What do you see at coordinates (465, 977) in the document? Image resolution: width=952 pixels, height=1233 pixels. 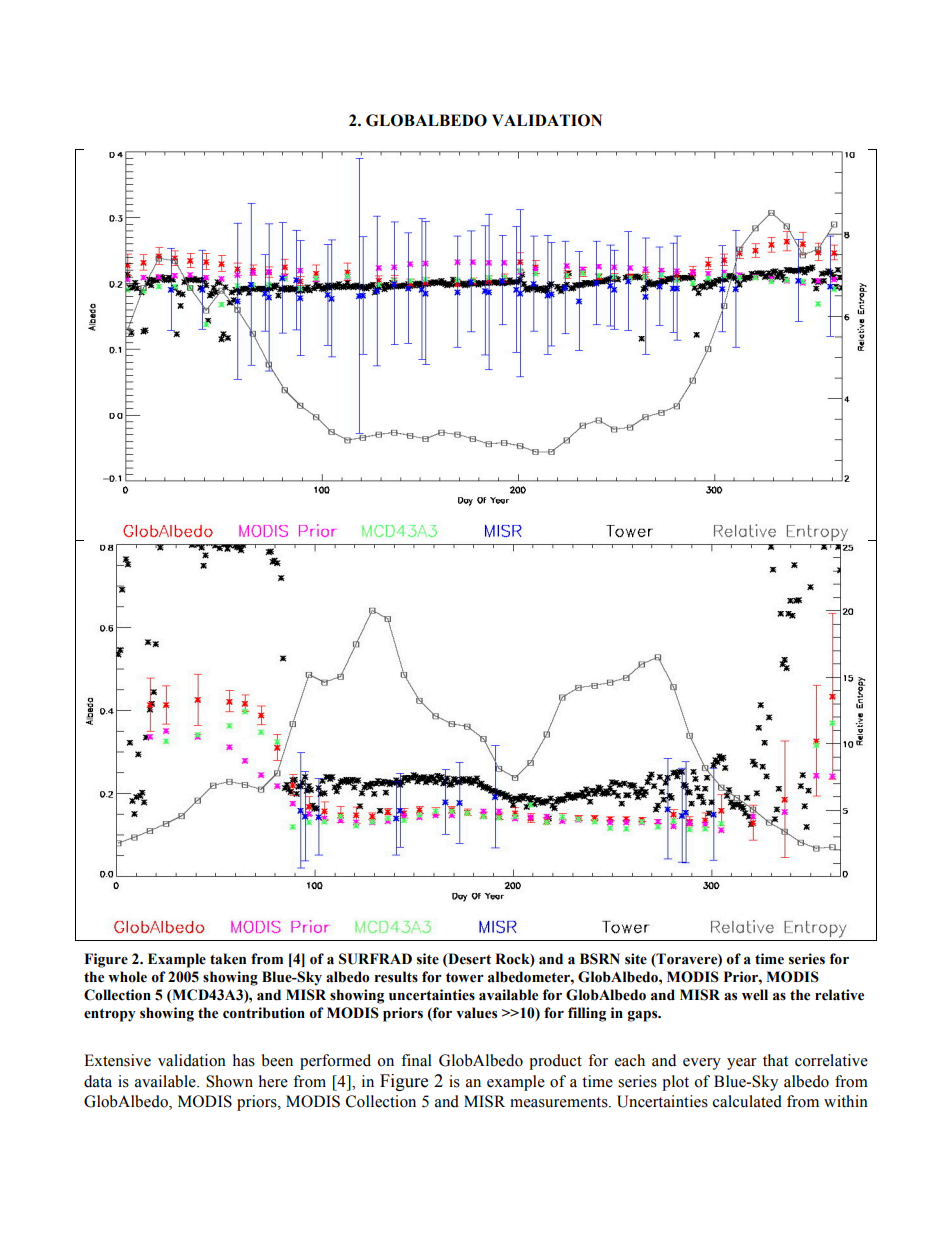 I see `tower` at bounding box center [465, 977].
